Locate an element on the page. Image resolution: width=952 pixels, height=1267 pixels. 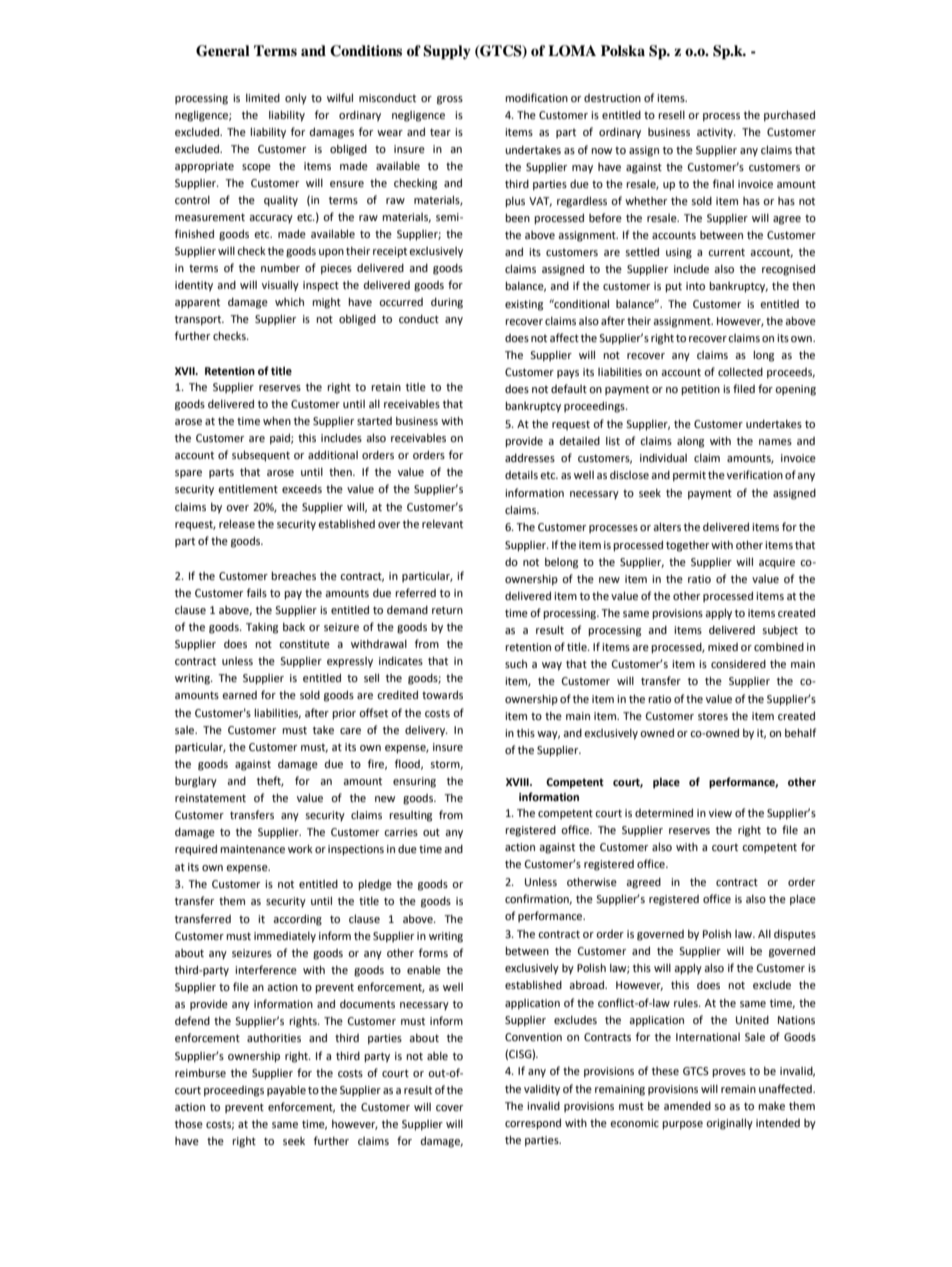
earned is located at coordinates (239, 695).
